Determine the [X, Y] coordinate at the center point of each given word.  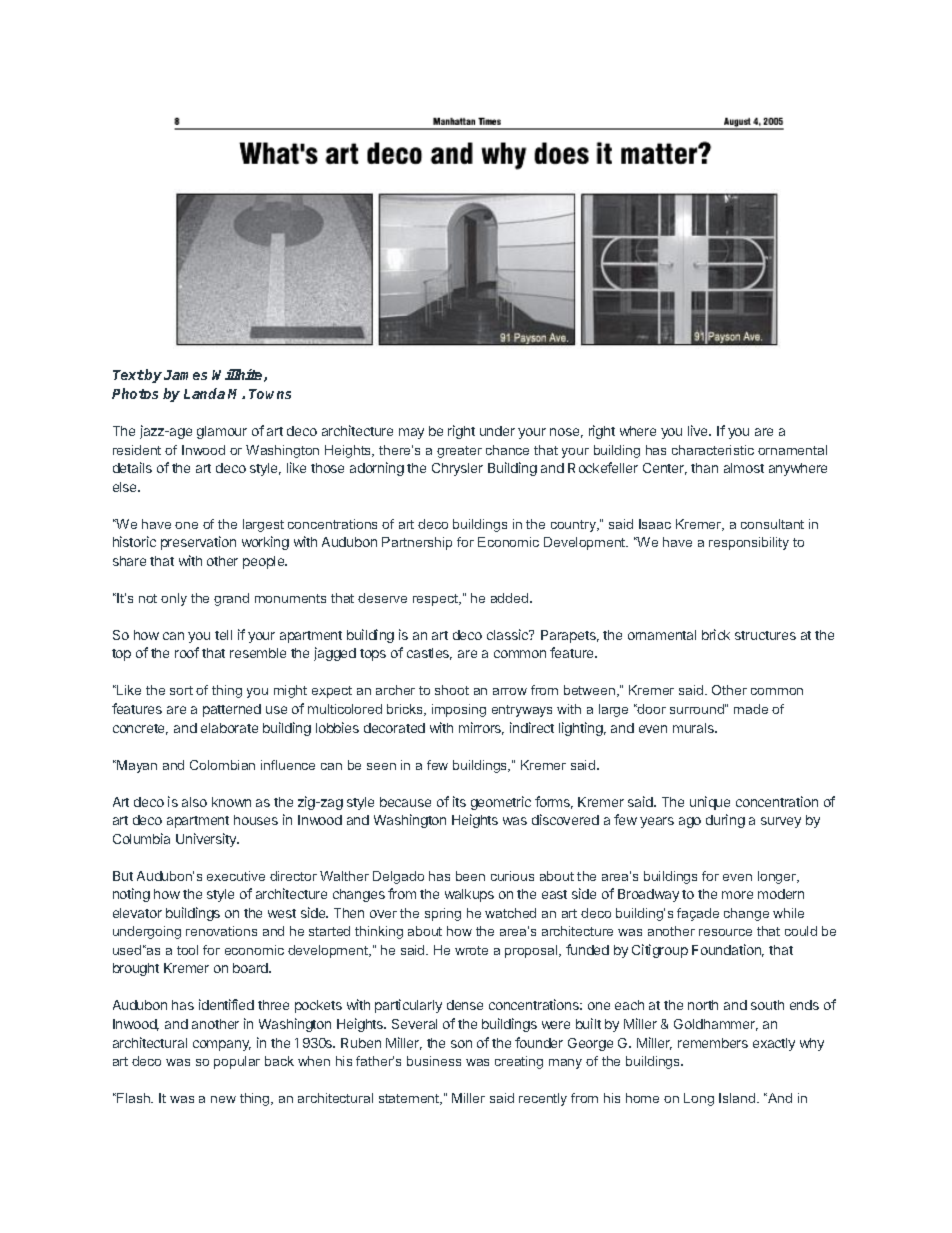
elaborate [229, 728]
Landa [204, 393]
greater [459, 452]
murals [694, 728]
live [699, 430]
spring [443, 914]
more [737, 895]
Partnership [417, 543]
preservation [198, 543]
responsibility [749, 543]
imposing [459, 710]
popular [237, 1062]
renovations [221, 931]
